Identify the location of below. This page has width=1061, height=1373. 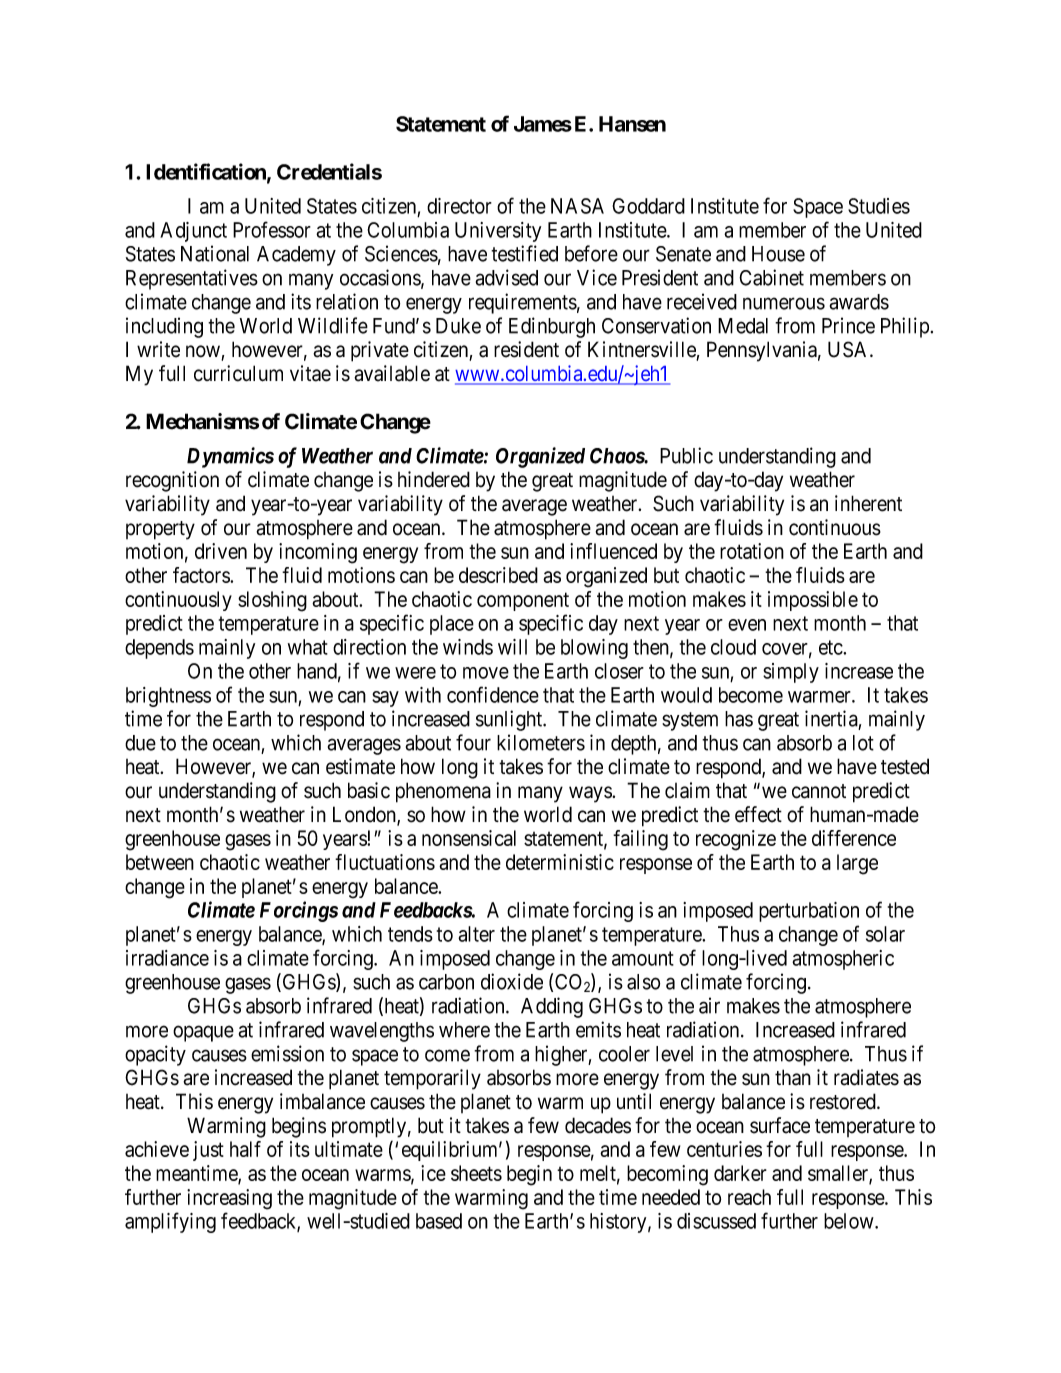
(850, 1221).
